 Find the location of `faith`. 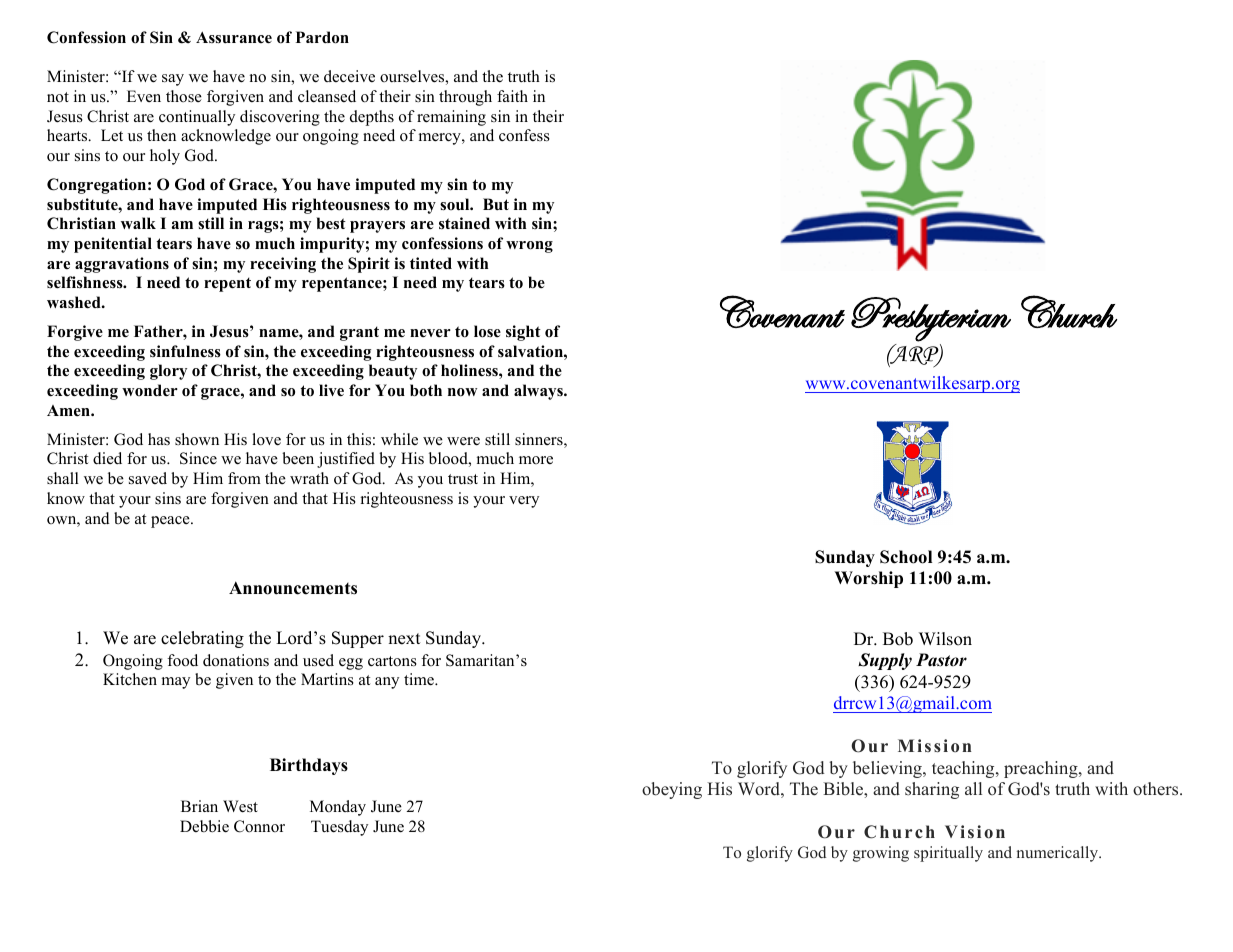

faith is located at coordinates (512, 96).
